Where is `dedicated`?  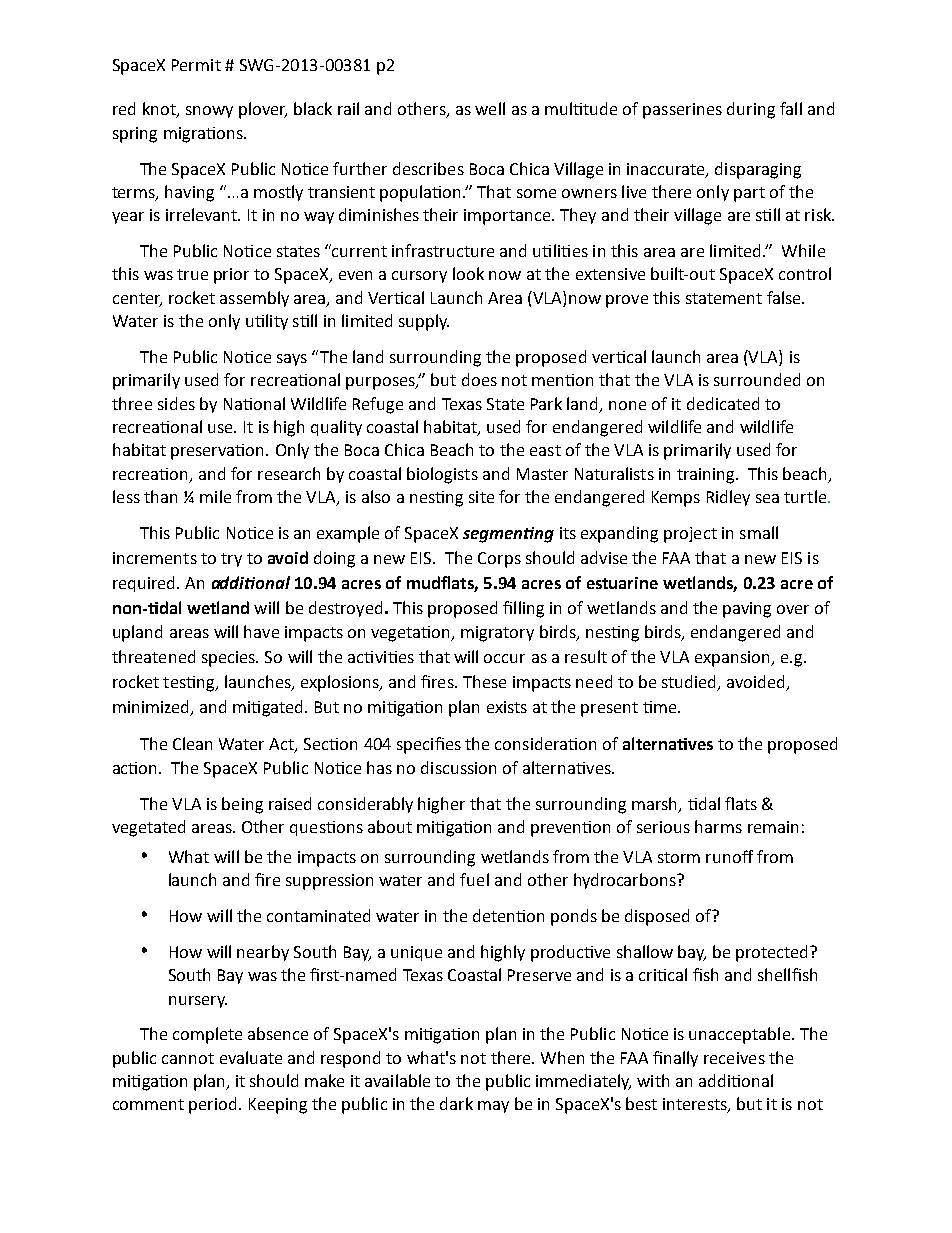 dedicated is located at coordinates (723, 403).
